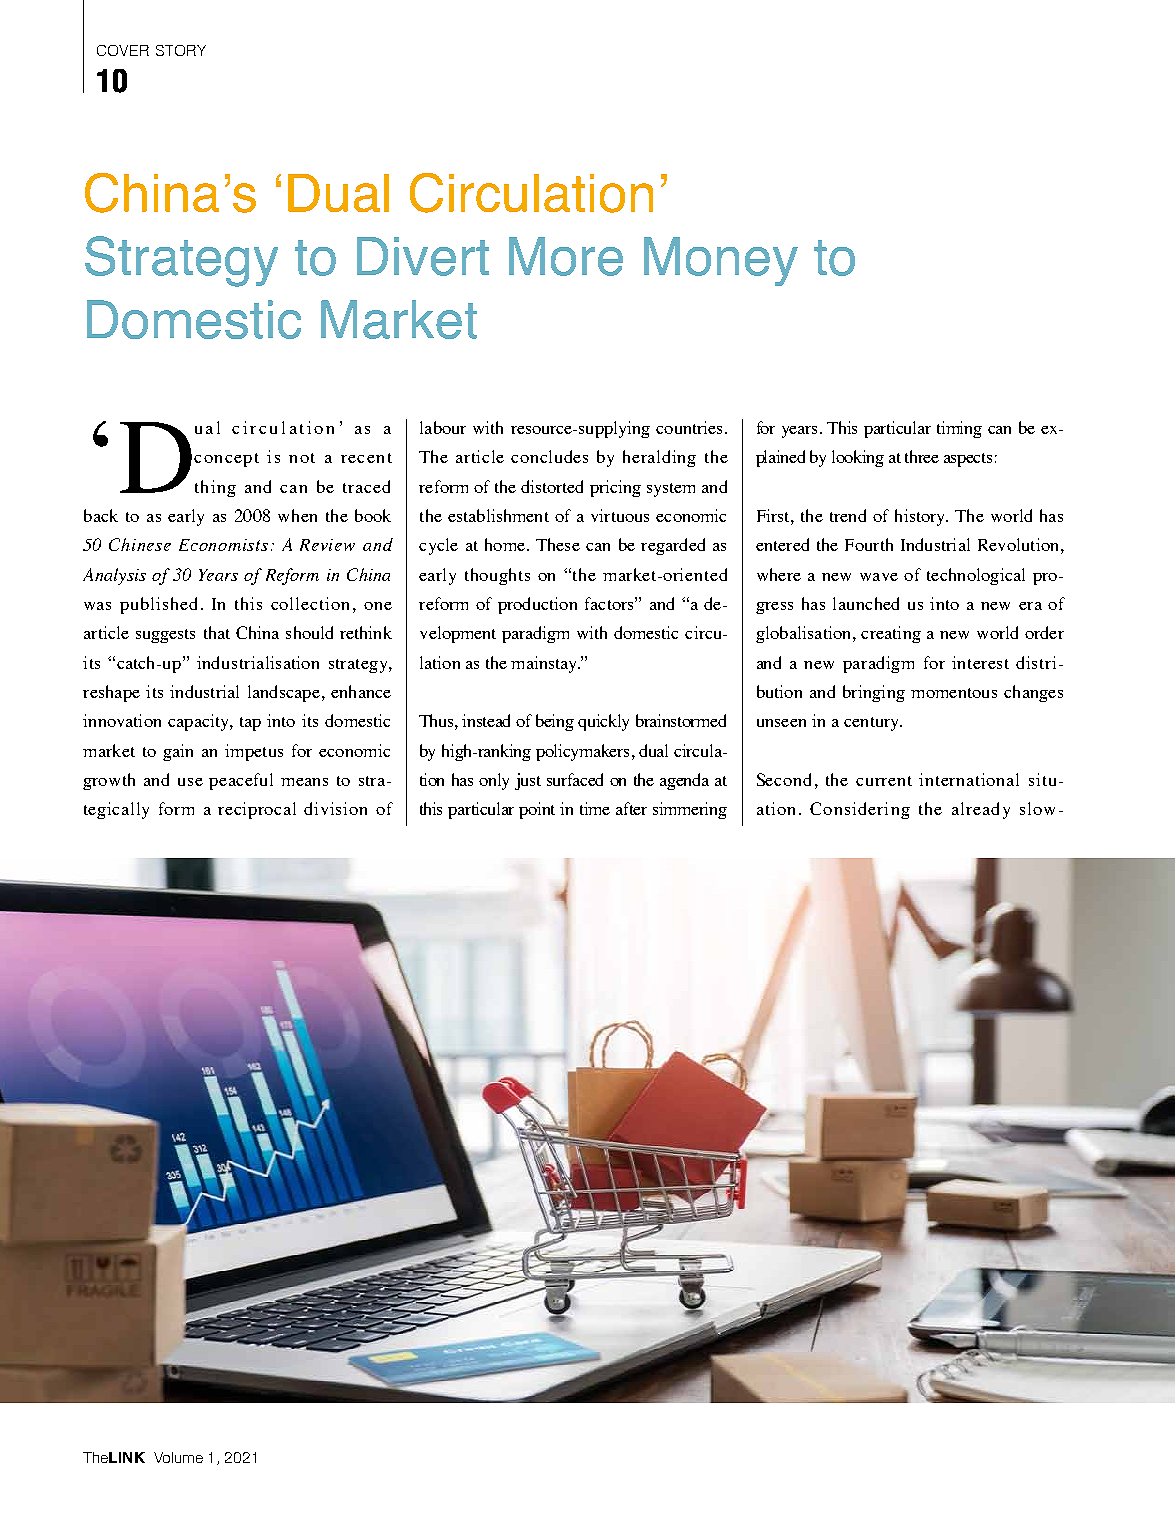 The image size is (1175, 1524). I want to click on Divert, so click(423, 256).
